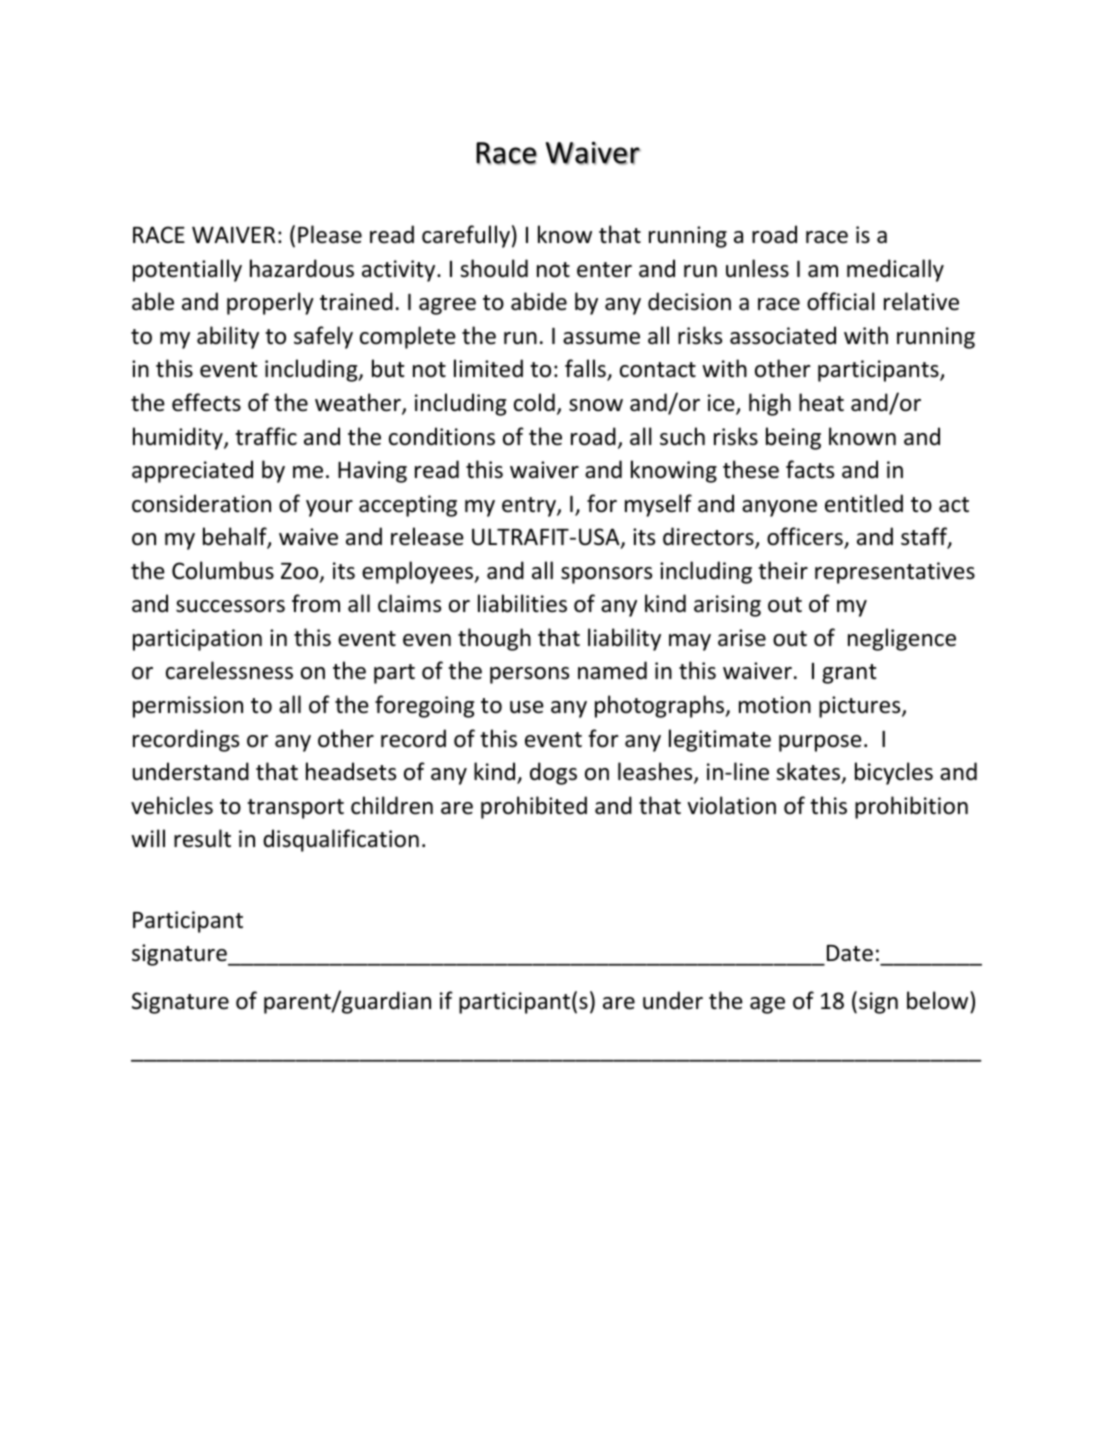 The height and width of the screenshot is (1441, 1114). What do you see at coordinates (939, 1002) in the screenshot?
I see `below` at bounding box center [939, 1002].
